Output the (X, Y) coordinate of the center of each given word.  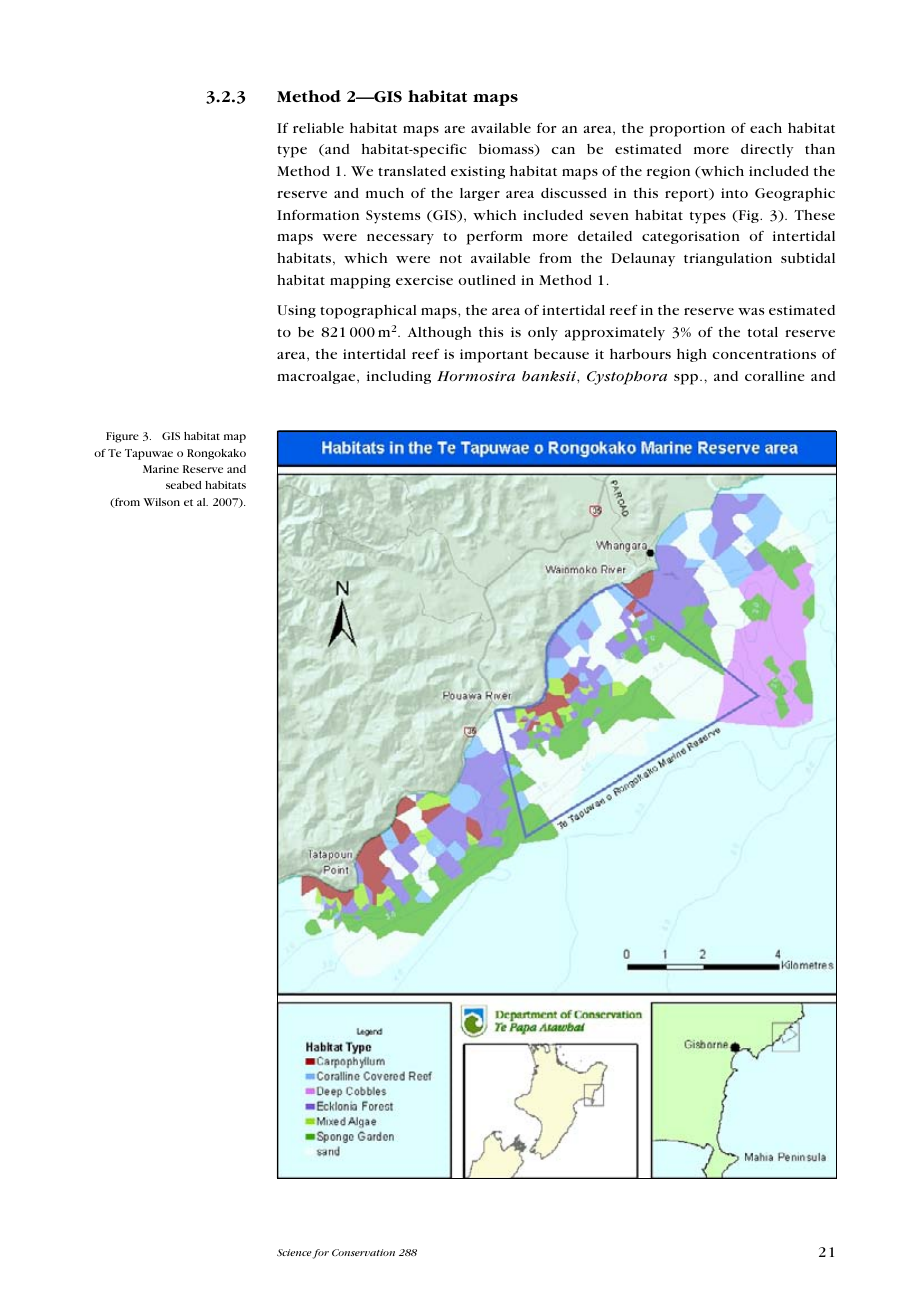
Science (295, 1253)
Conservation (363, 1252)
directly (767, 151)
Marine (161, 469)
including (399, 377)
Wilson (161, 502)
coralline (775, 376)
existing (478, 172)
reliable (318, 128)
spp (687, 379)
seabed (184, 485)
